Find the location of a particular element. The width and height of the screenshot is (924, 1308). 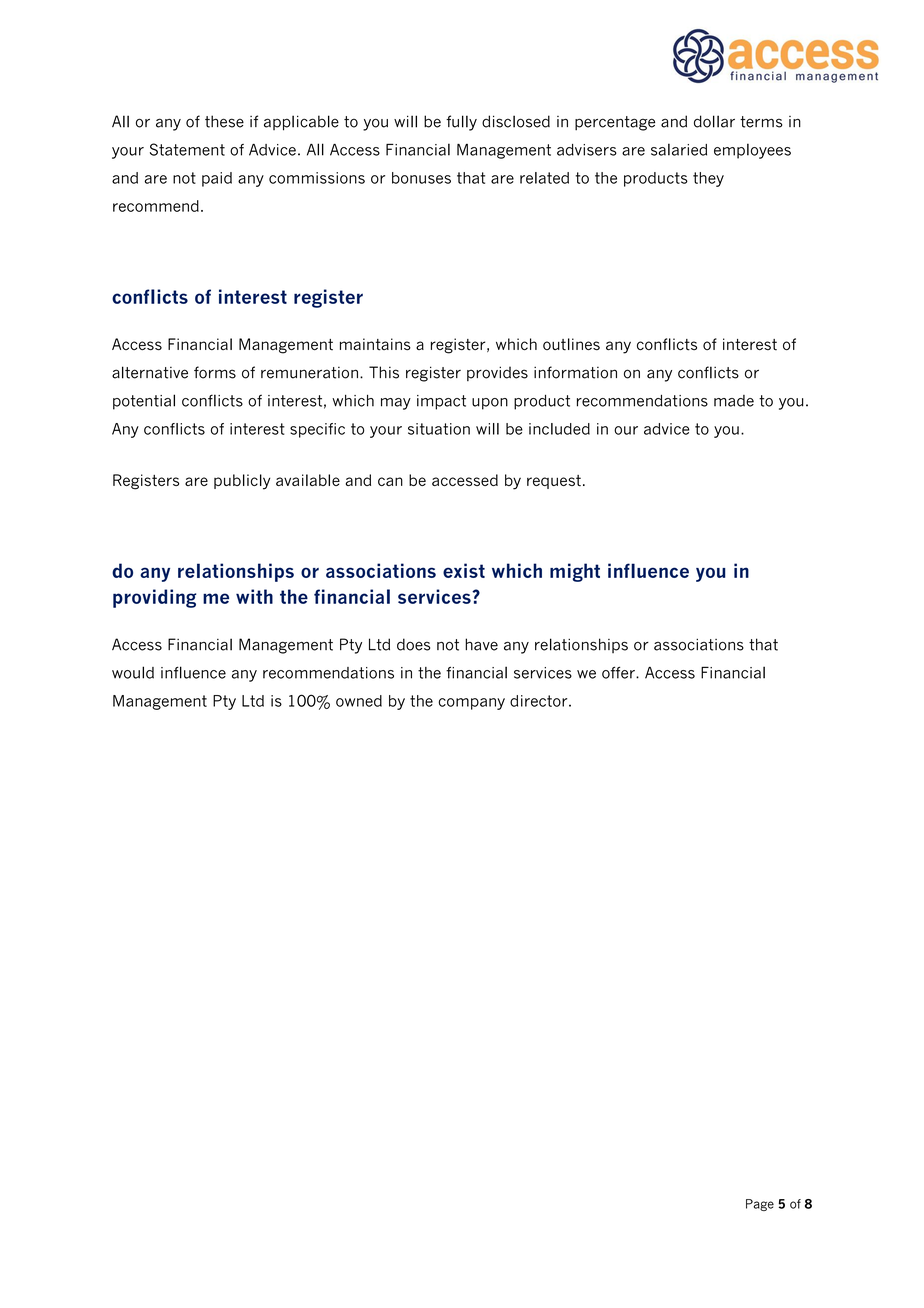

Statement is located at coordinates (187, 149).
